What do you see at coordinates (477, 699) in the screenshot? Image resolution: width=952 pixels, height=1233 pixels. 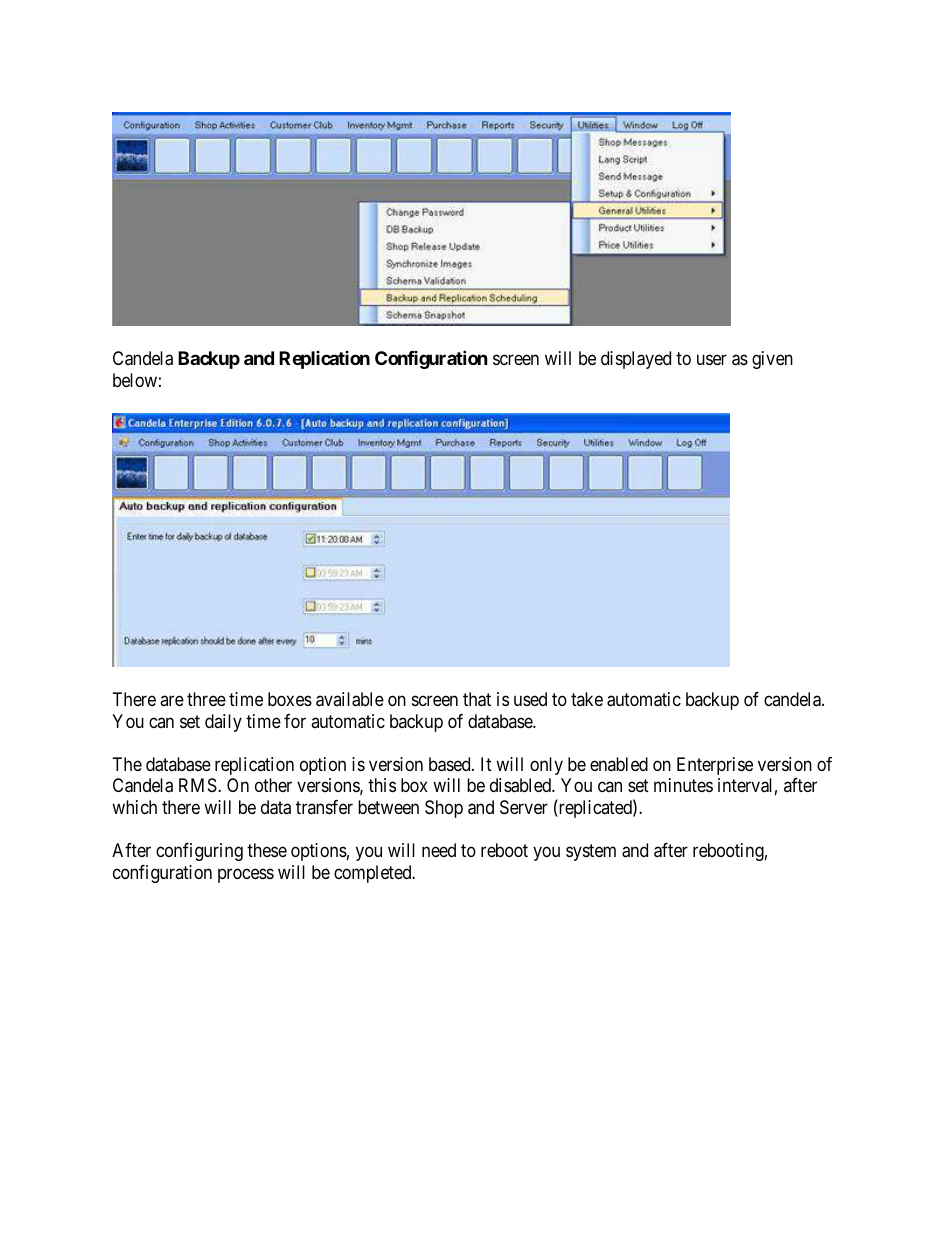 I see `that` at bounding box center [477, 699].
